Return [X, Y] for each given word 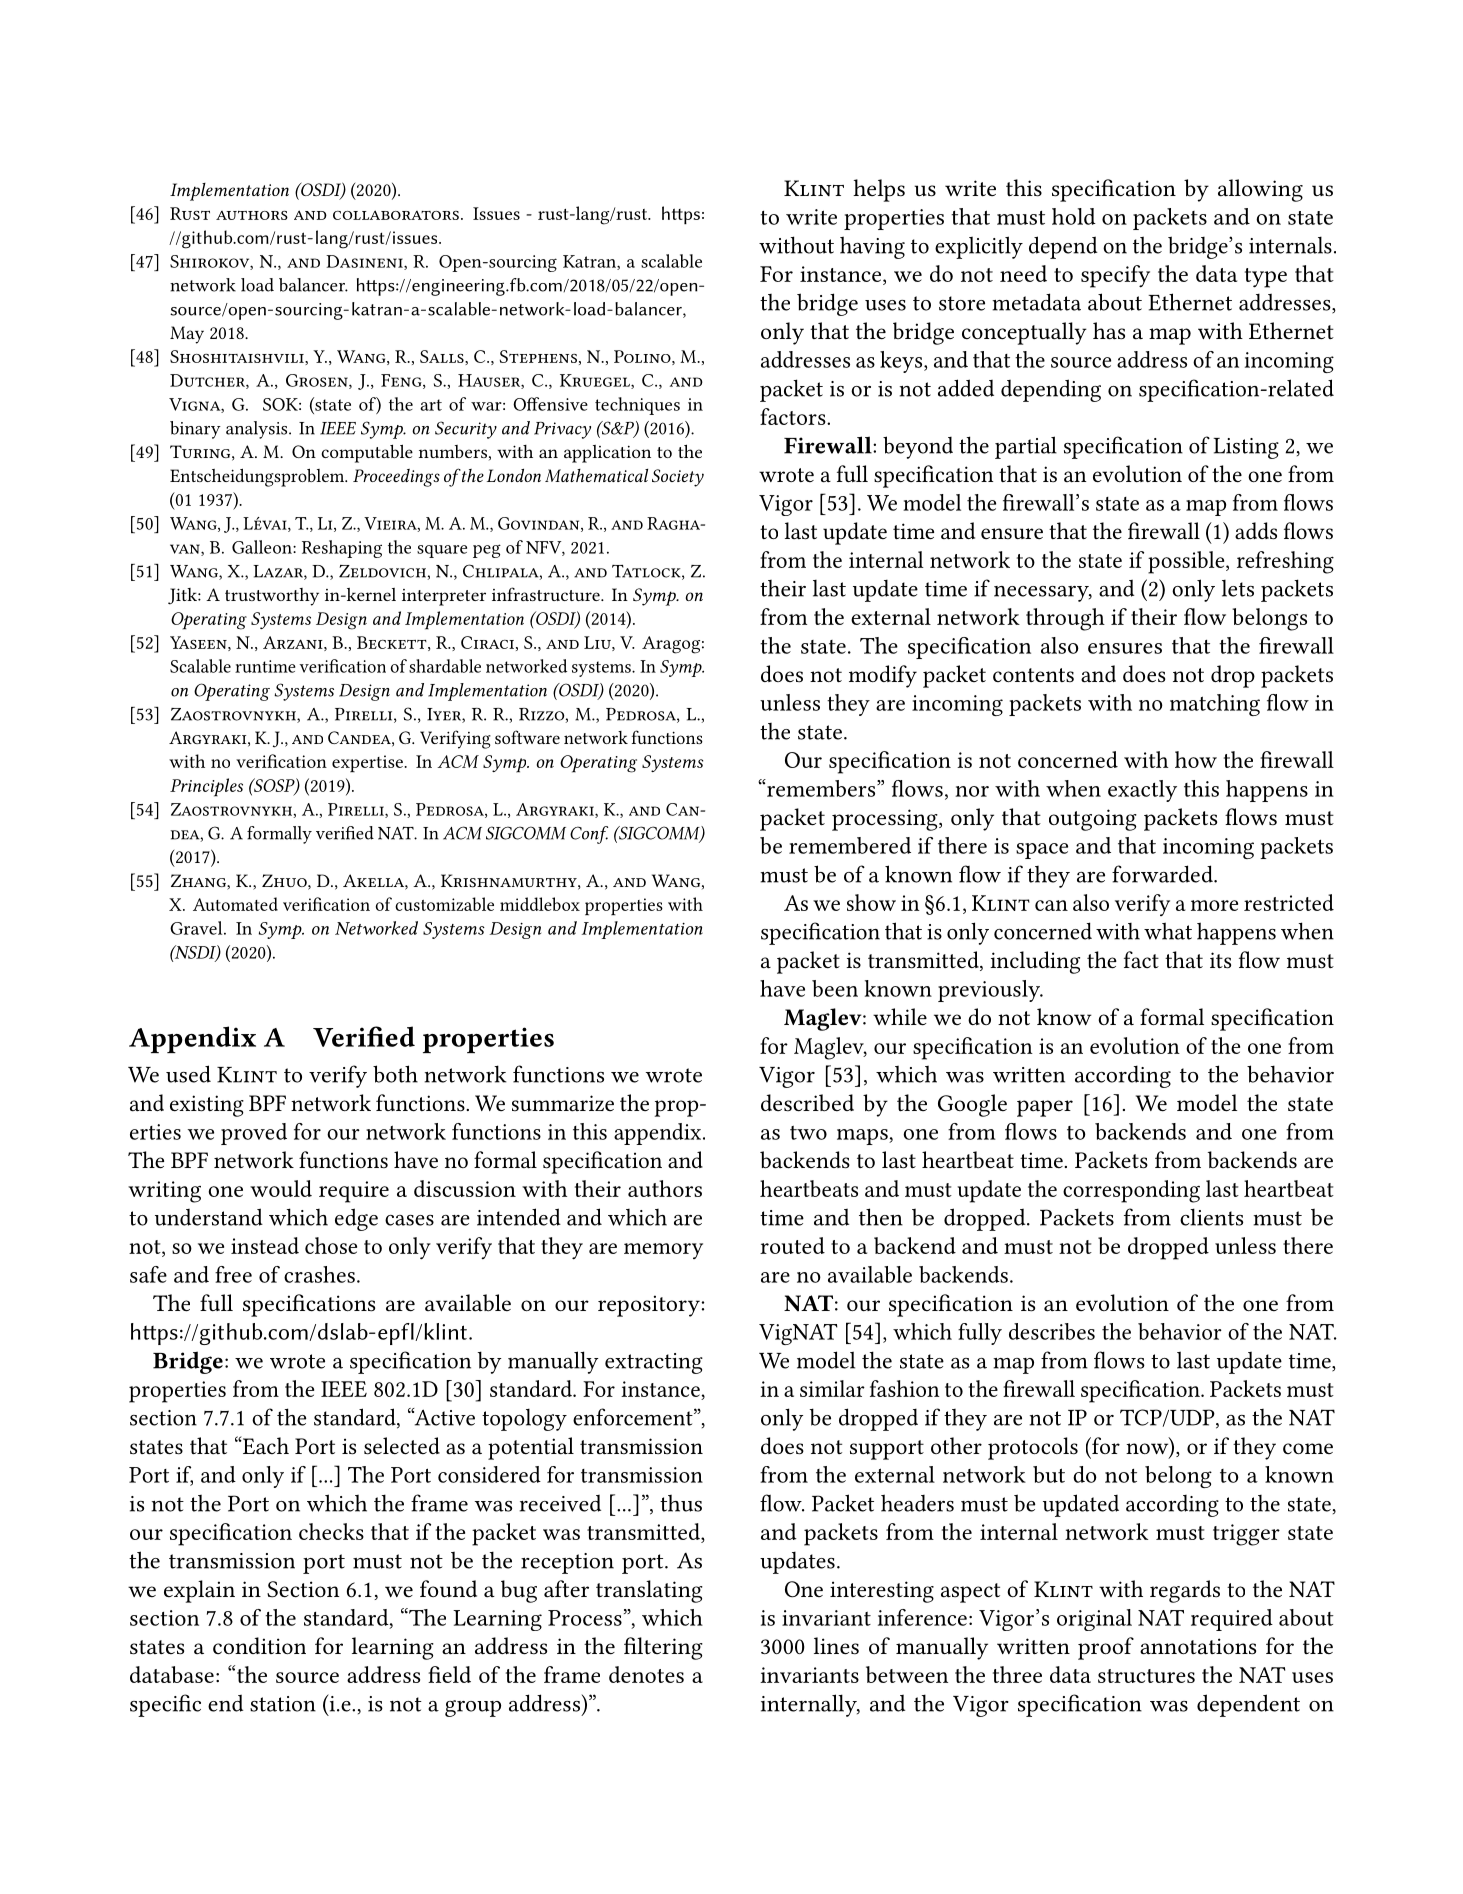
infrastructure [547, 594]
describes [1052, 1331]
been [835, 988]
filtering [663, 1648]
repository [650, 1306]
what [1168, 931]
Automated [235, 904]
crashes [319, 1274]
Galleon [263, 547]
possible [1187, 562]
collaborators [396, 215]
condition [259, 1645]
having [872, 247]
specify [1115, 276]
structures [1146, 1676]
